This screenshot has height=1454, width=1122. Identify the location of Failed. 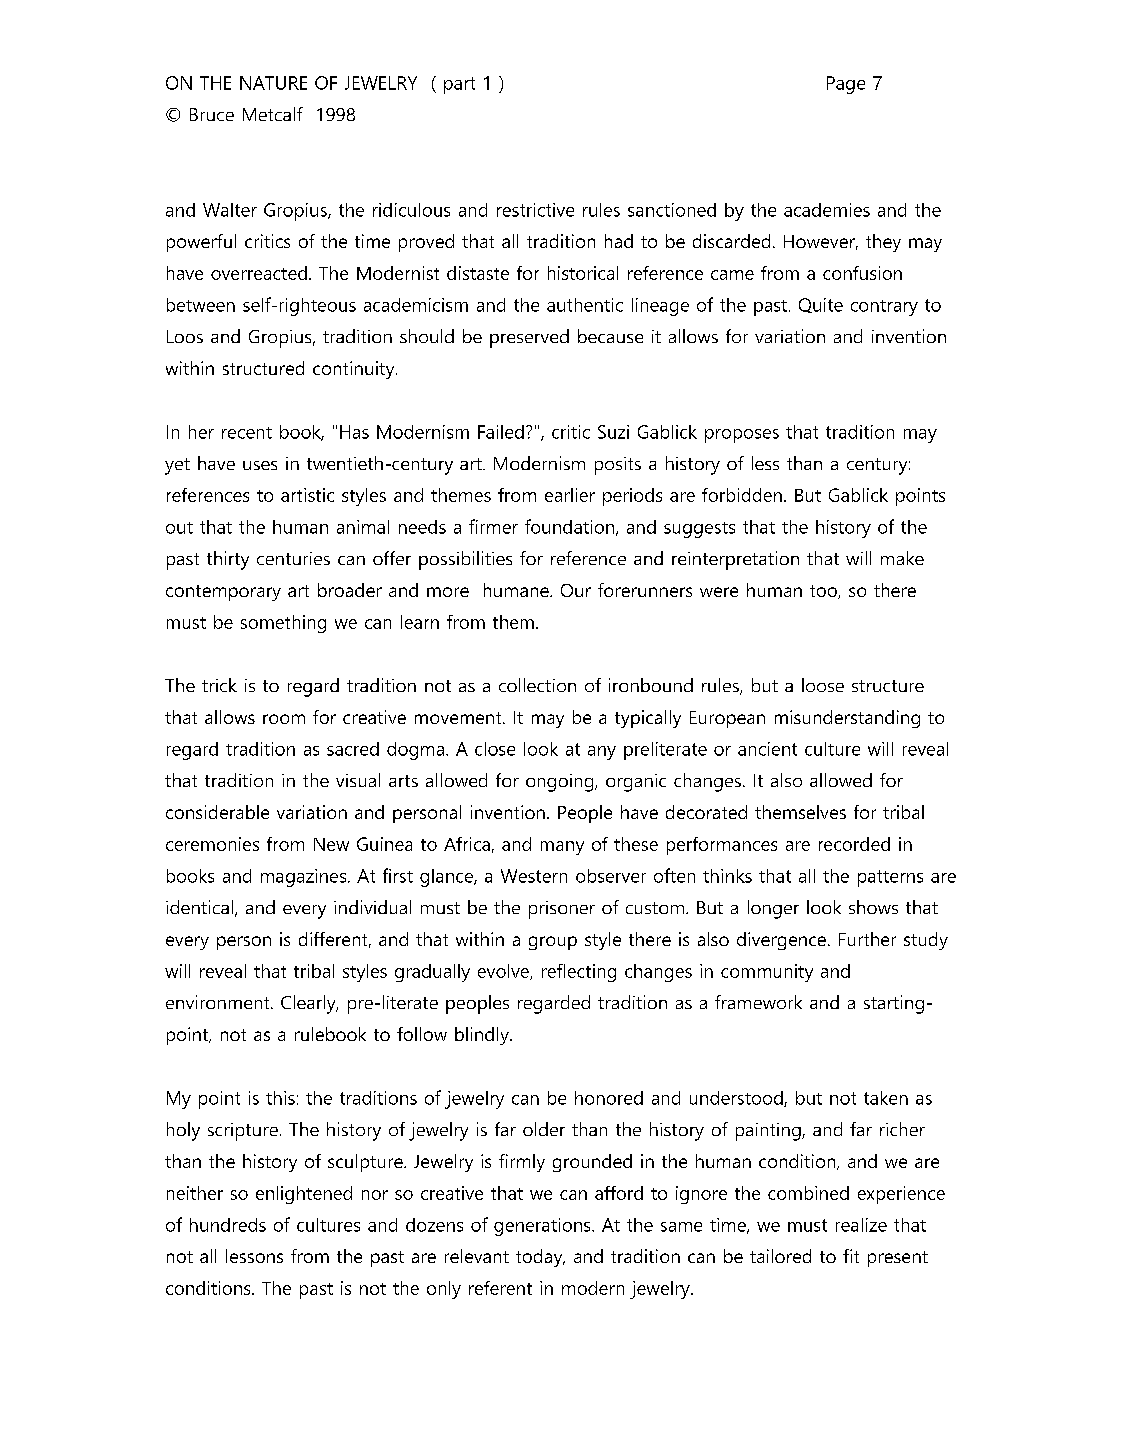
(501, 432).
